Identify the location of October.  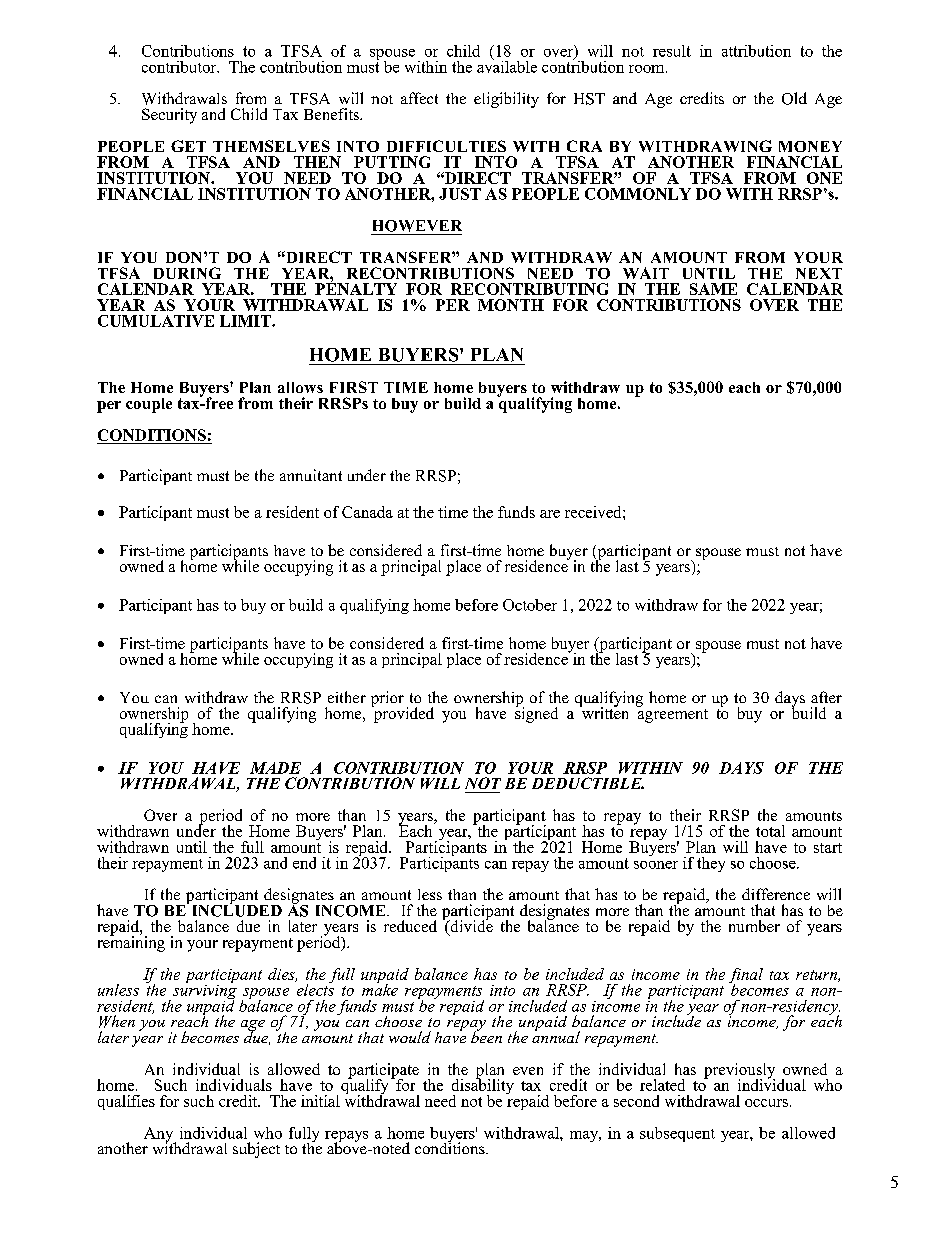
(530, 605).
